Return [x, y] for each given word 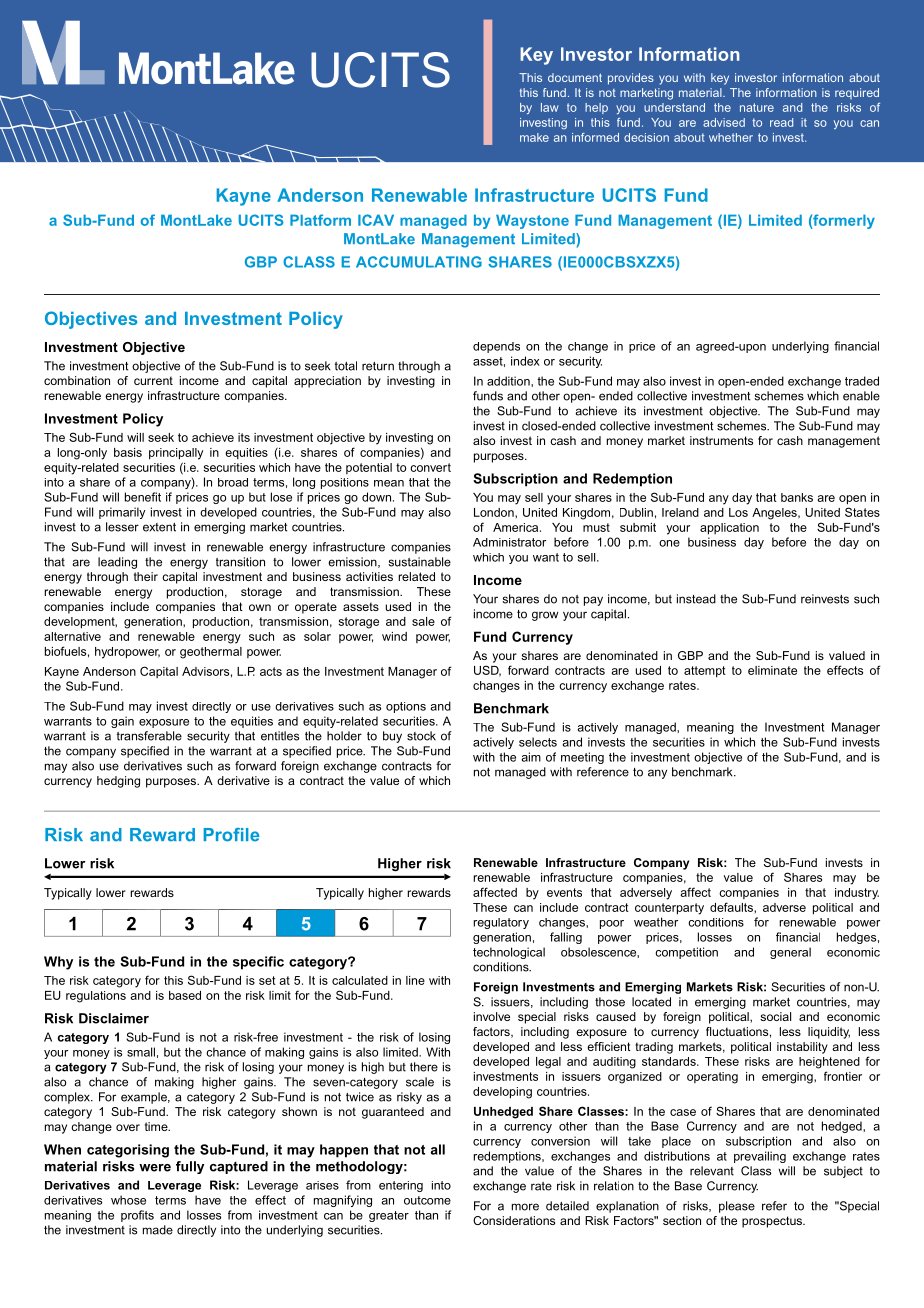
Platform [320, 220]
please [737, 1207]
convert [430, 467]
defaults [732, 907]
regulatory [501, 923]
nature [757, 107]
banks [797, 497]
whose [128, 1200]
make [534, 137]
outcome [427, 1200]
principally [176, 454]
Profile [231, 835]
